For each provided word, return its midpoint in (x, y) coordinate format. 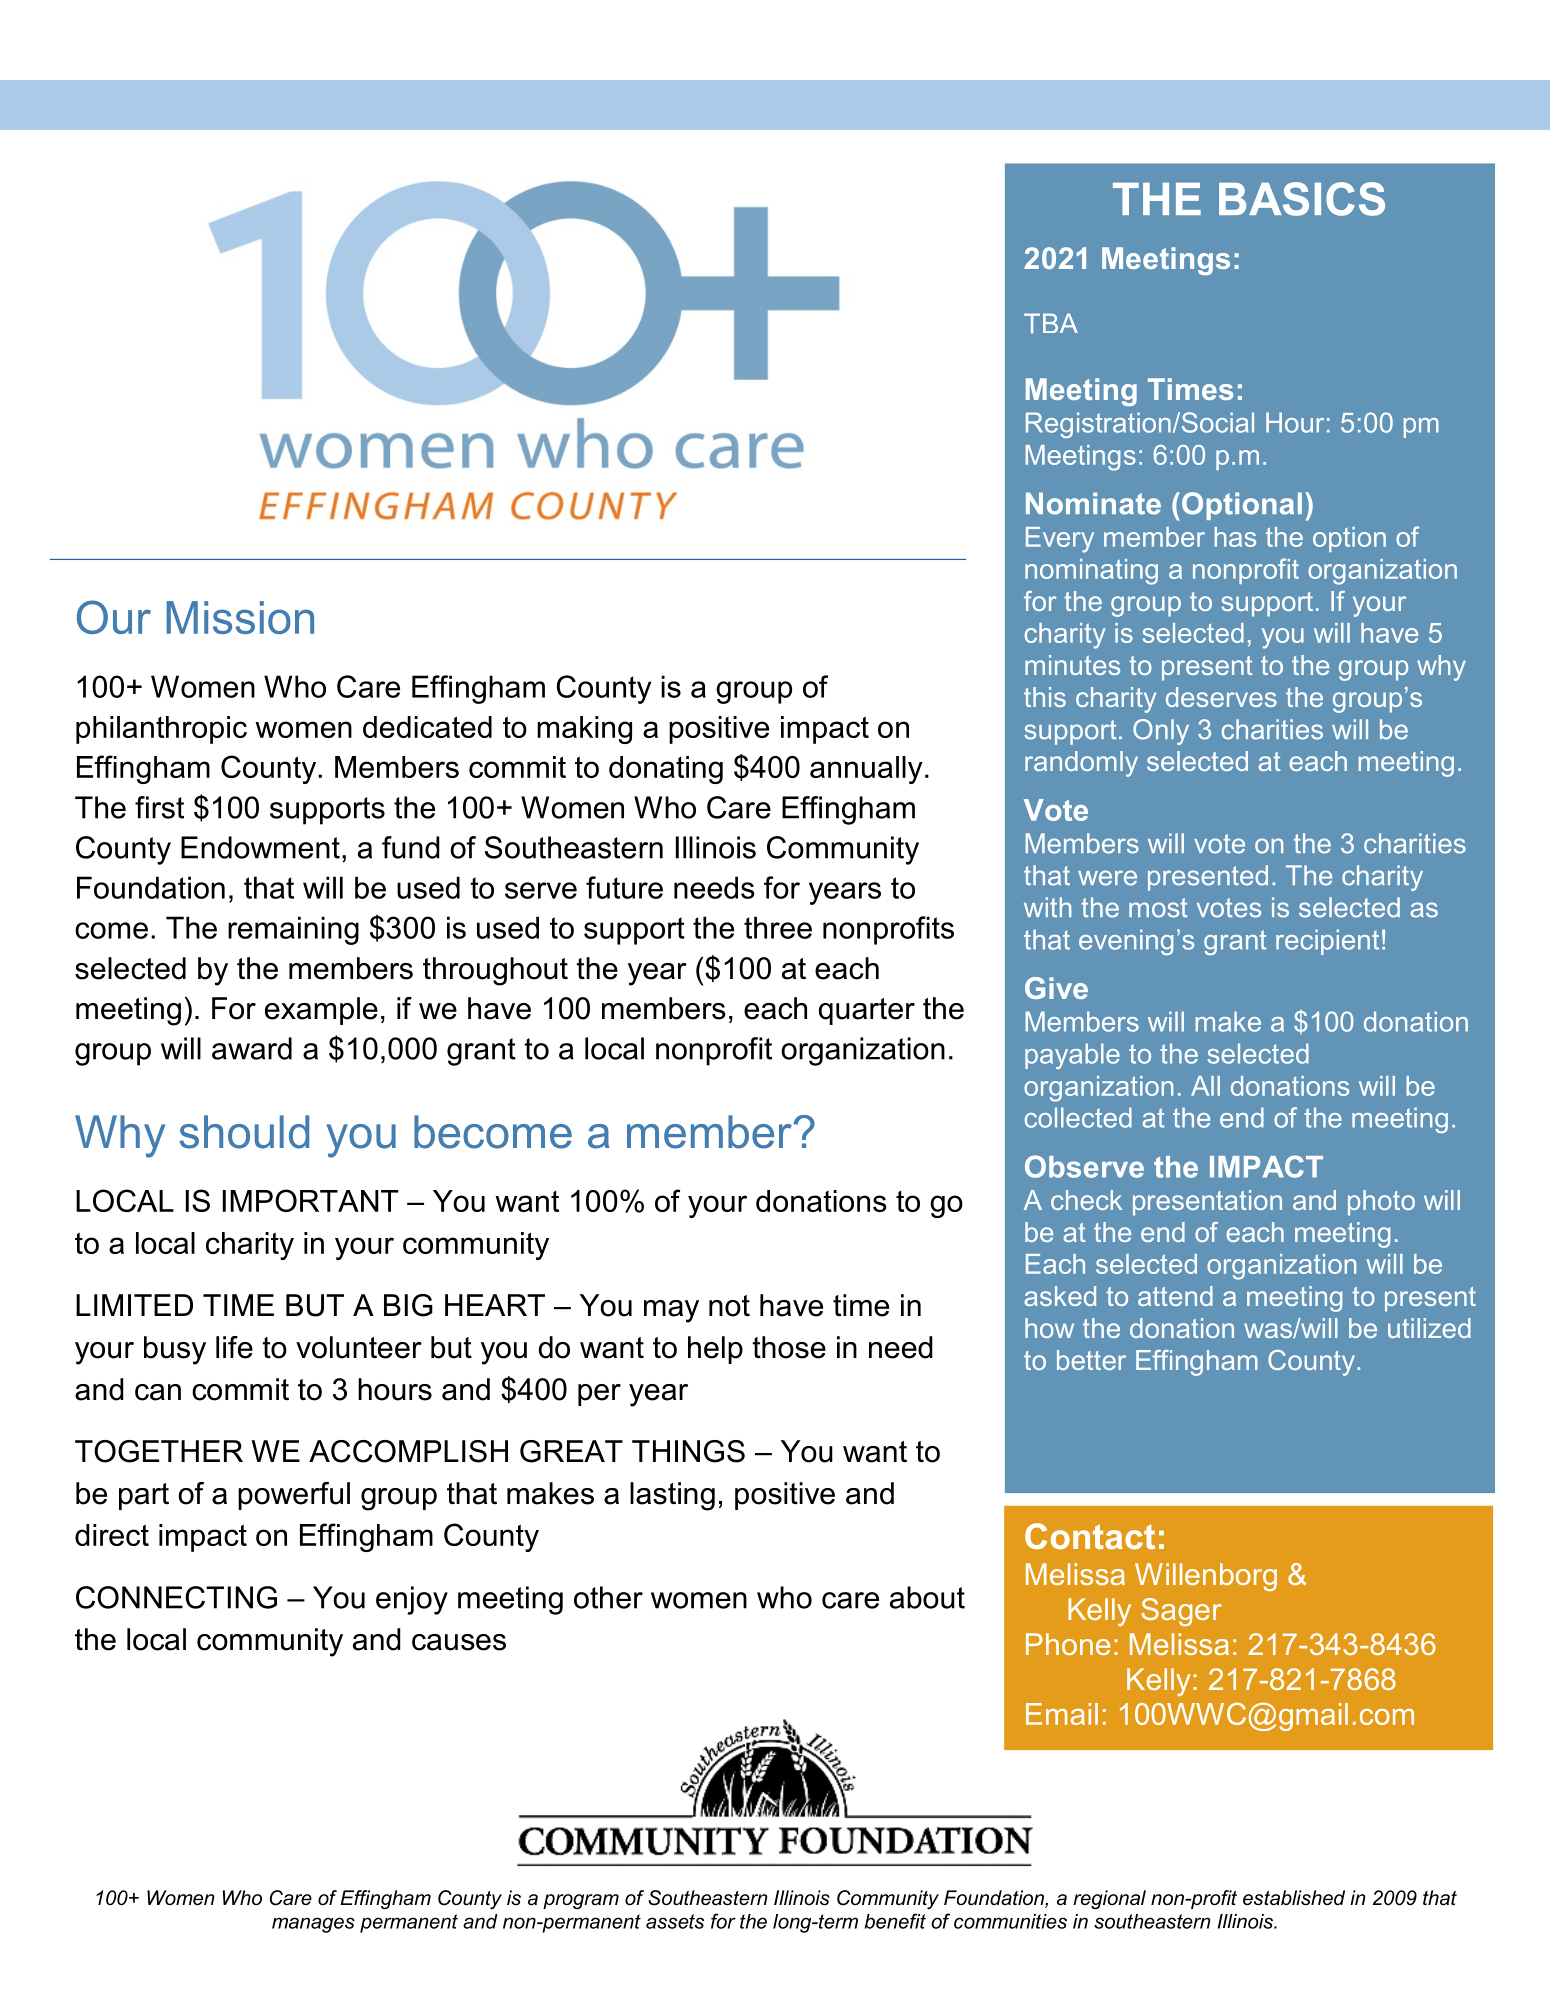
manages (313, 1925)
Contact (1090, 1536)
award (252, 1048)
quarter (867, 1011)
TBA (1051, 323)
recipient (1327, 942)
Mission (240, 617)
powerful (294, 1496)
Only (1161, 732)
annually (866, 770)
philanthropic (161, 730)
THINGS (688, 1451)
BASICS (1302, 199)
